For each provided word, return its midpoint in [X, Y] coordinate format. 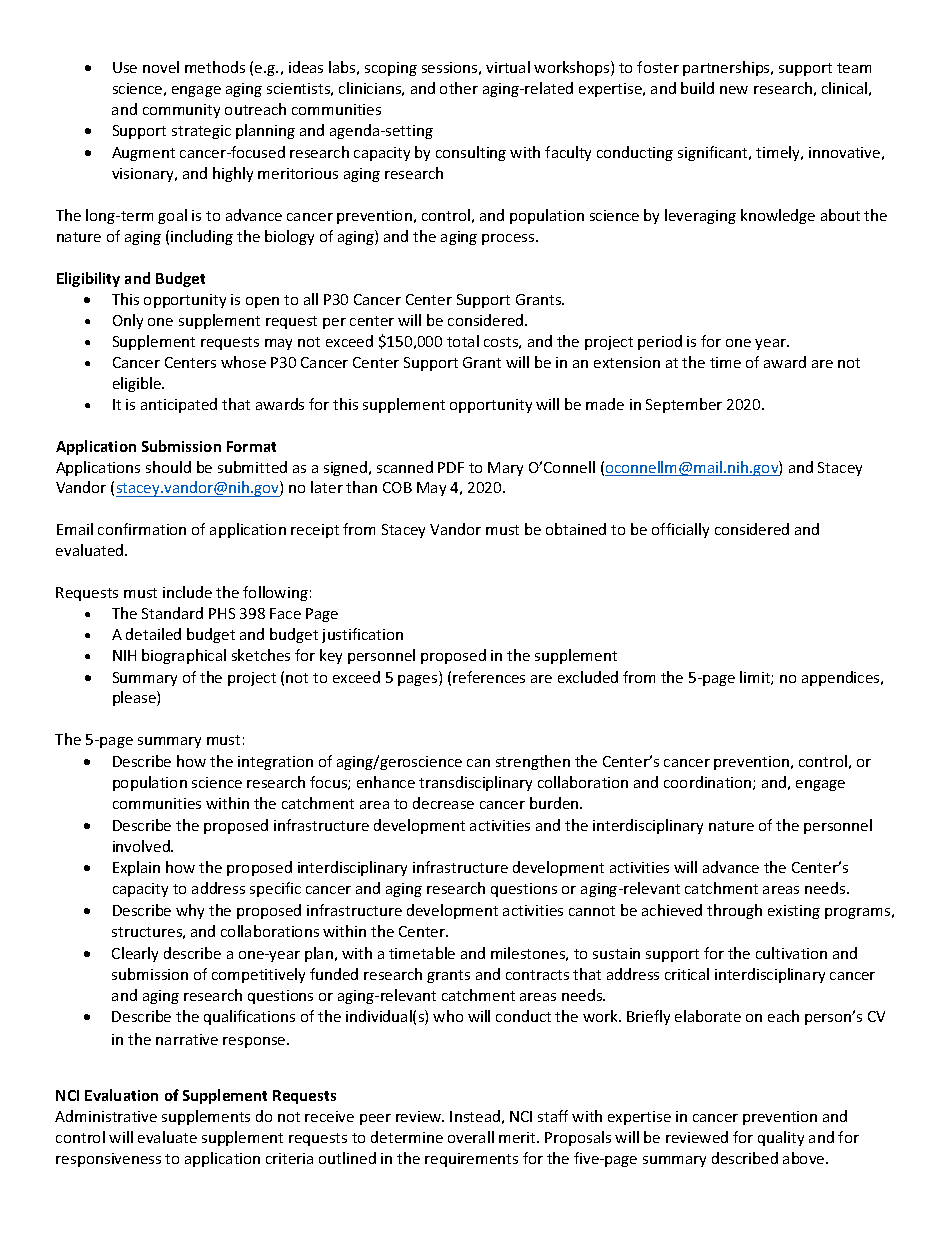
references [489, 677]
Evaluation [121, 1095]
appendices [842, 678]
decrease [443, 803]
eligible [138, 384]
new [734, 90]
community [181, 111]
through [734, 911]
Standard [172, 613]
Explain [136, 868]
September [684, 405]
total [463, 341]
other [459, 88]
